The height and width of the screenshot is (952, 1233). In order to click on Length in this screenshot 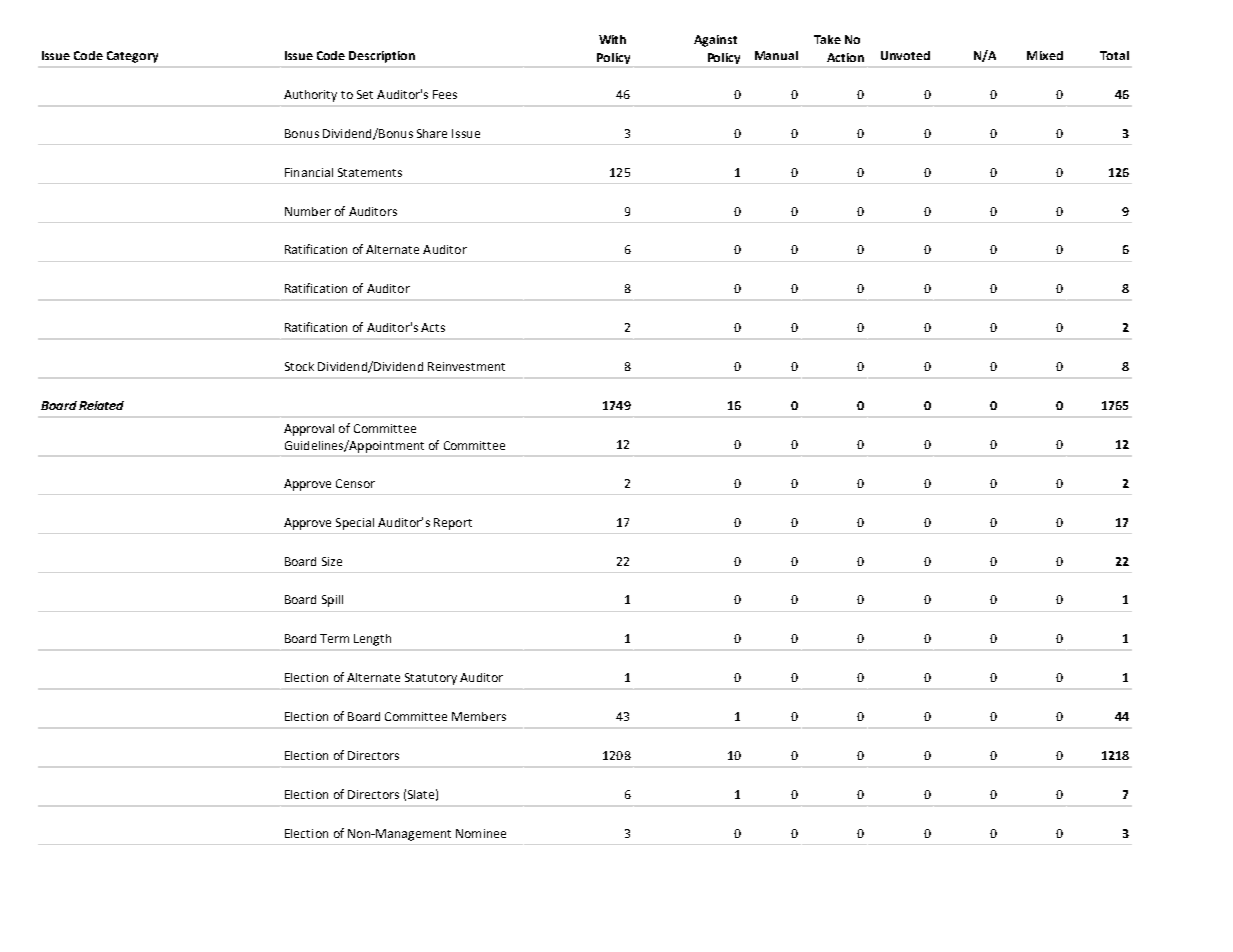, I will do `click(372, 640)`.
